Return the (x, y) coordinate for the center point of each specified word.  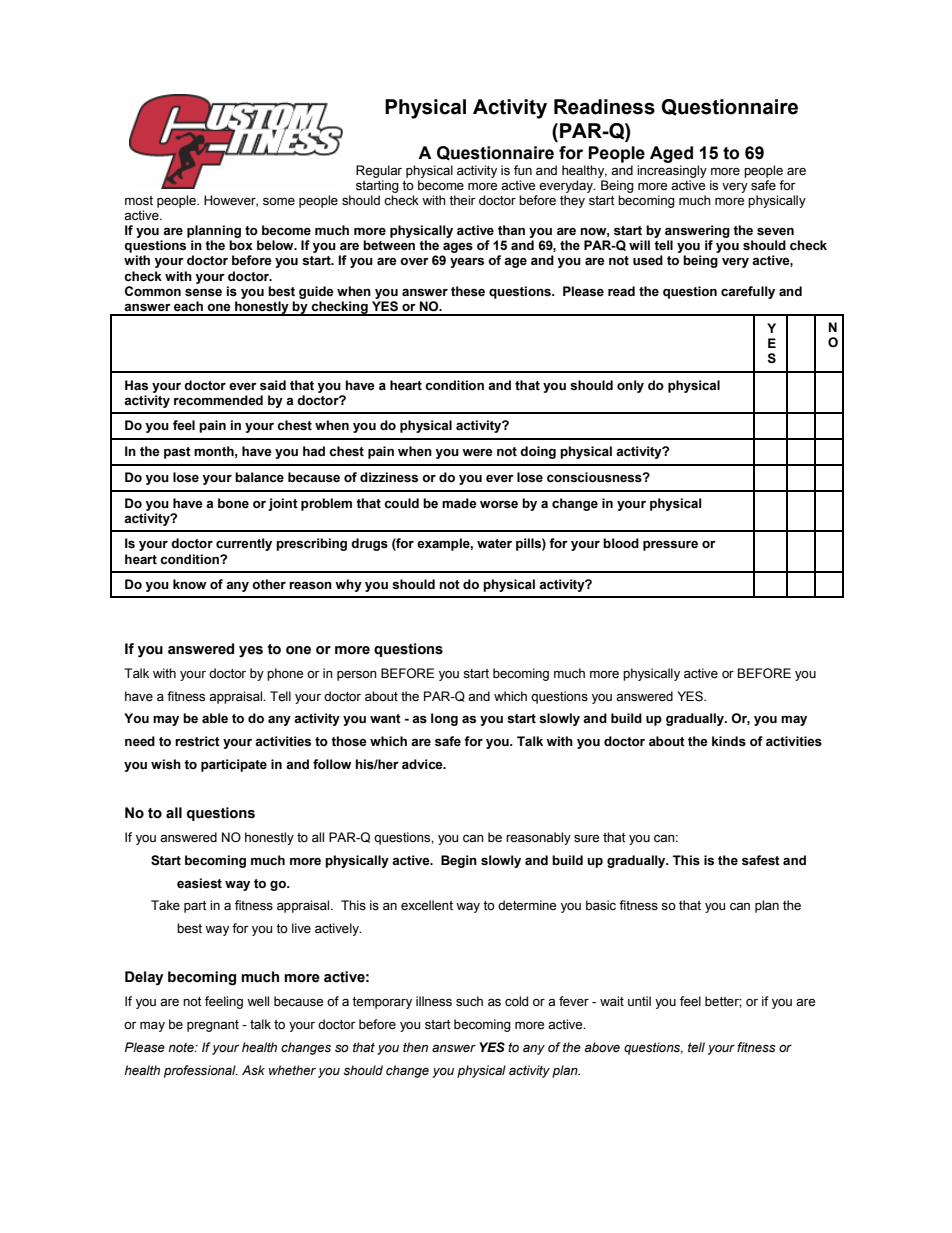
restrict (197, 741)
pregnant (213, 1026)
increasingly (672, 171)
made (459, 503)
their (462, 200)
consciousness (595, 477)
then (415, 1047)
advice (423, 764)
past (177, 453)
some (279, 202)
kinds (729, 741)
